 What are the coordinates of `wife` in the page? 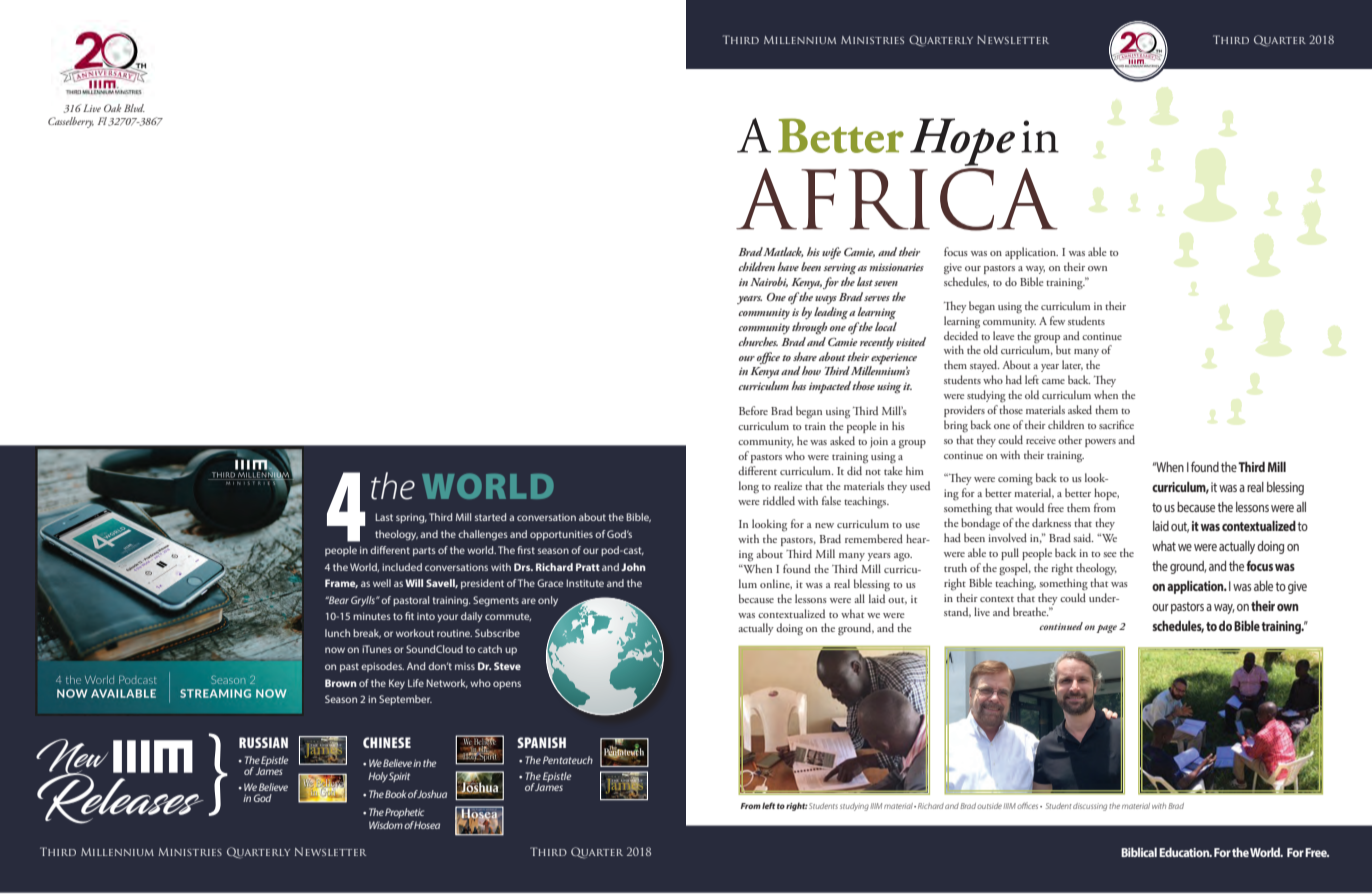 It's located at (831, 253).
